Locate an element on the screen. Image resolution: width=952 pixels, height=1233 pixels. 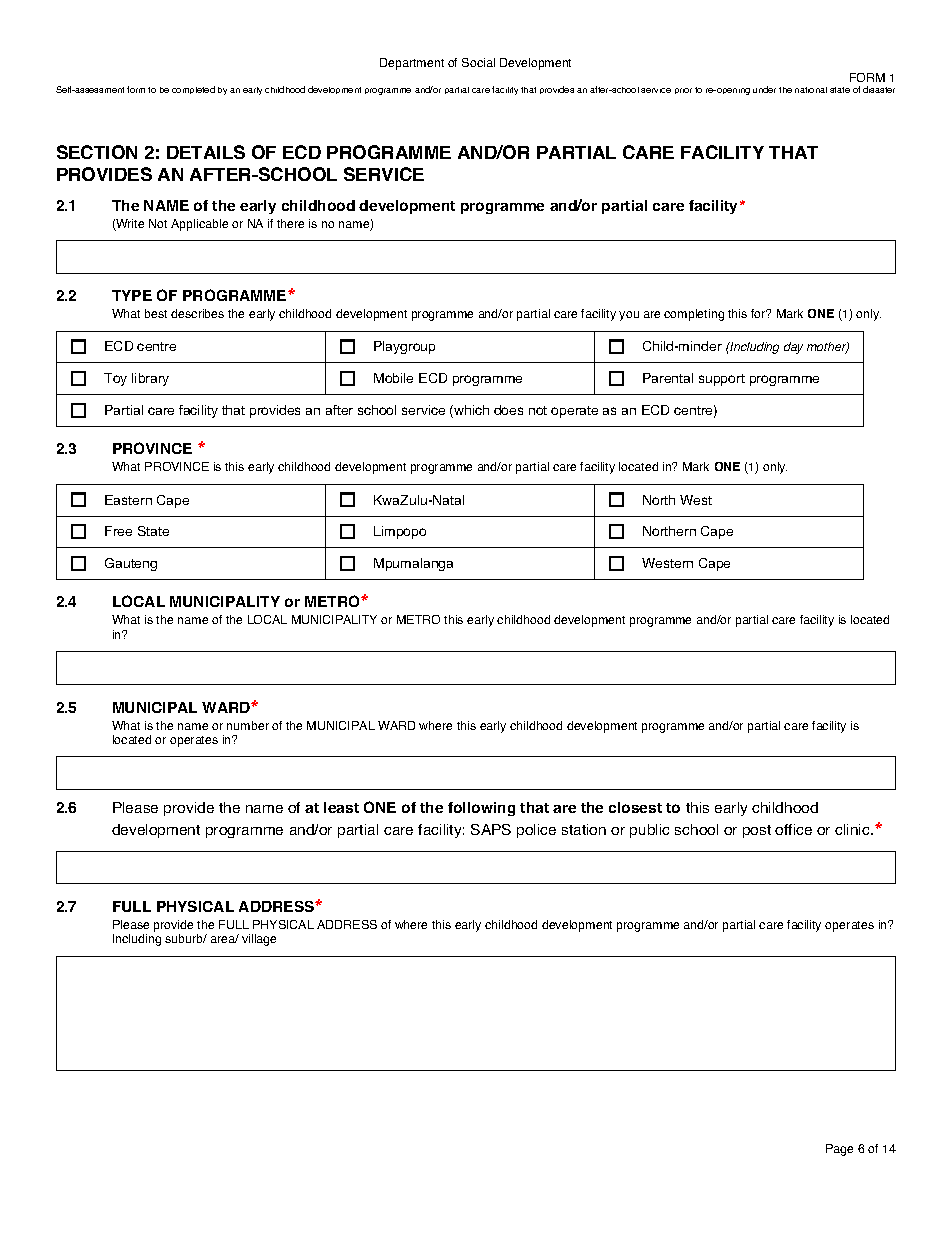
following is located at coordinates (481, 809).
